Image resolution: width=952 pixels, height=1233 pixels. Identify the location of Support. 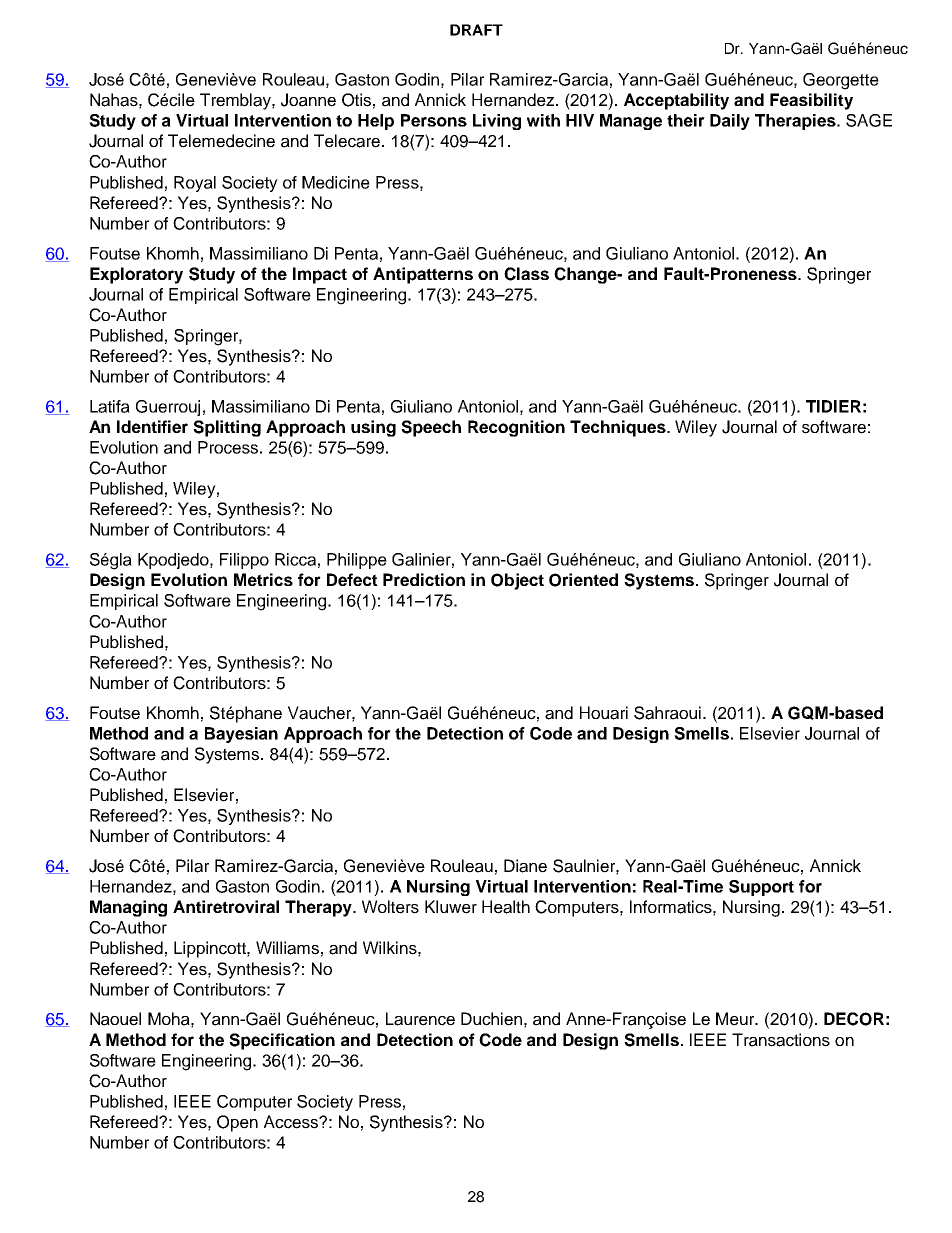
(761, 888).
